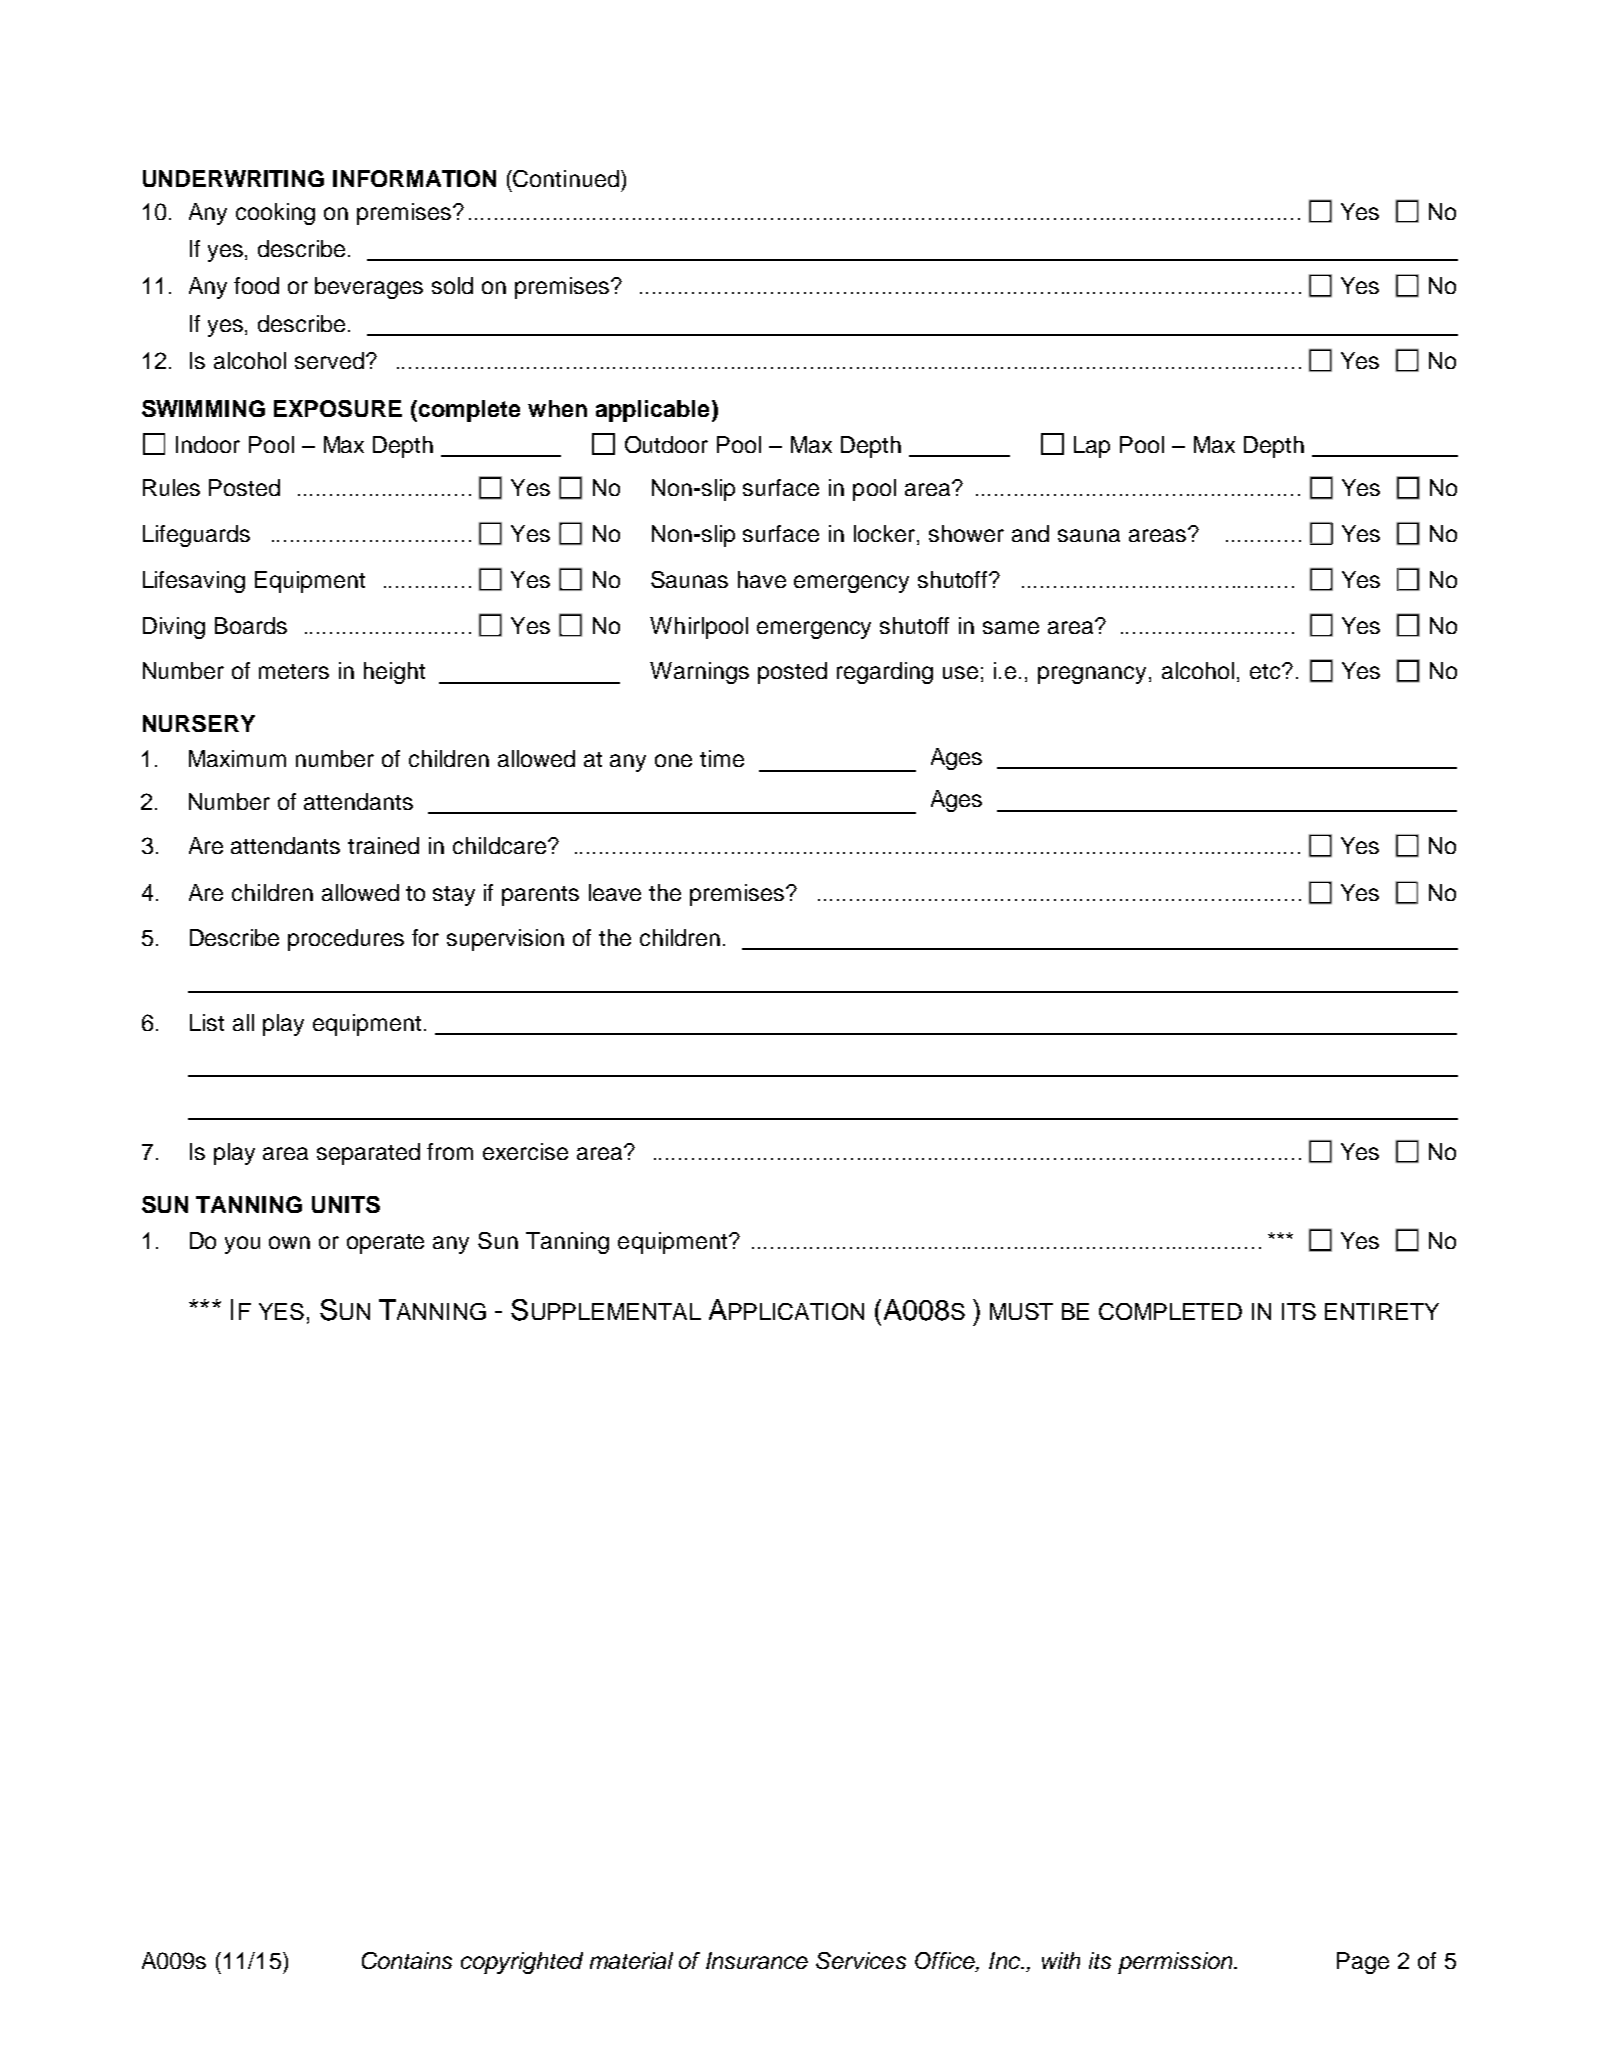  Describe the element at coordinates (1382, 1311) in the screenshot. I see `ENTIRETY` at that location.
